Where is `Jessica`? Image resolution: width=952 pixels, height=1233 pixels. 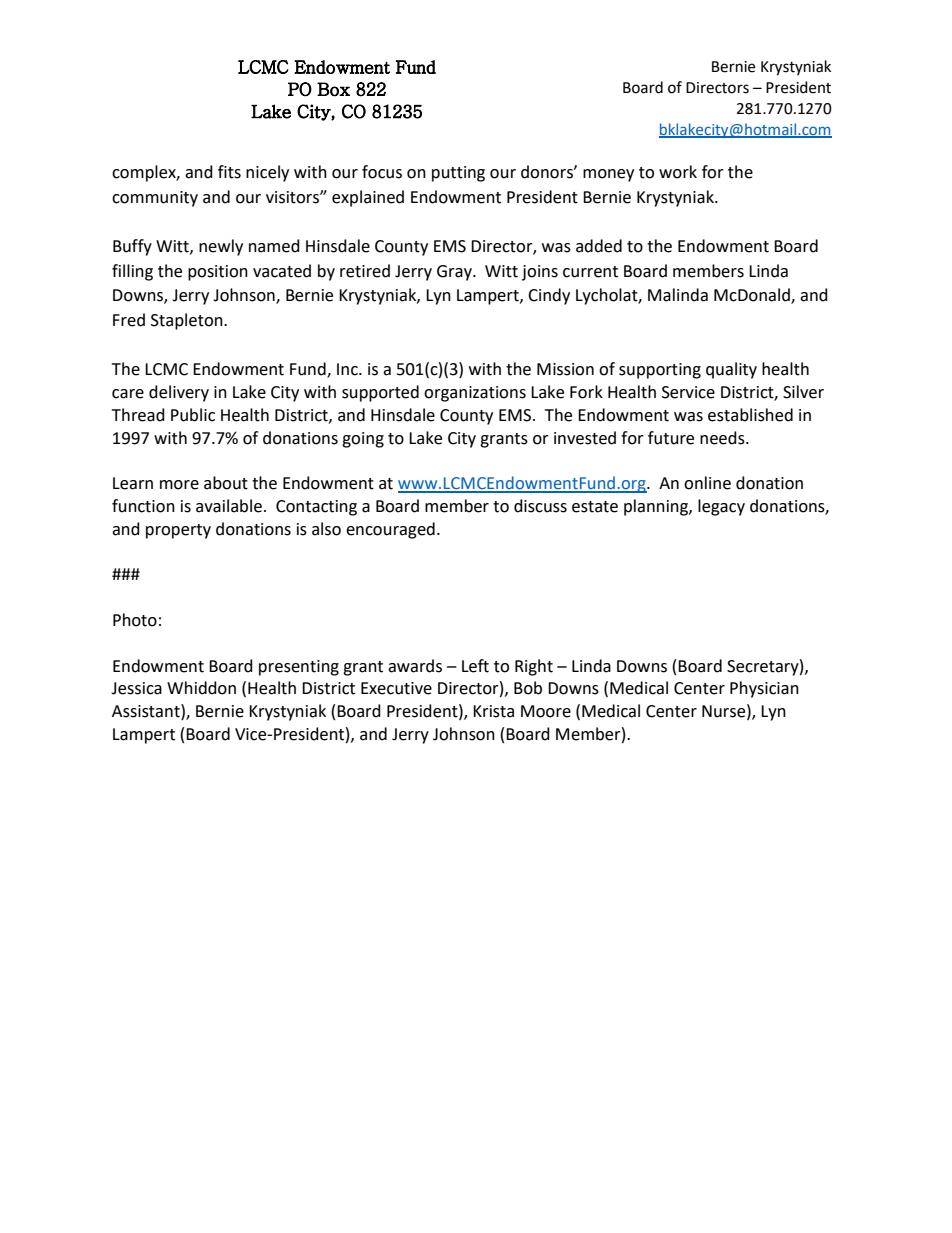 Jessica is located at coordinates (136, 688).
